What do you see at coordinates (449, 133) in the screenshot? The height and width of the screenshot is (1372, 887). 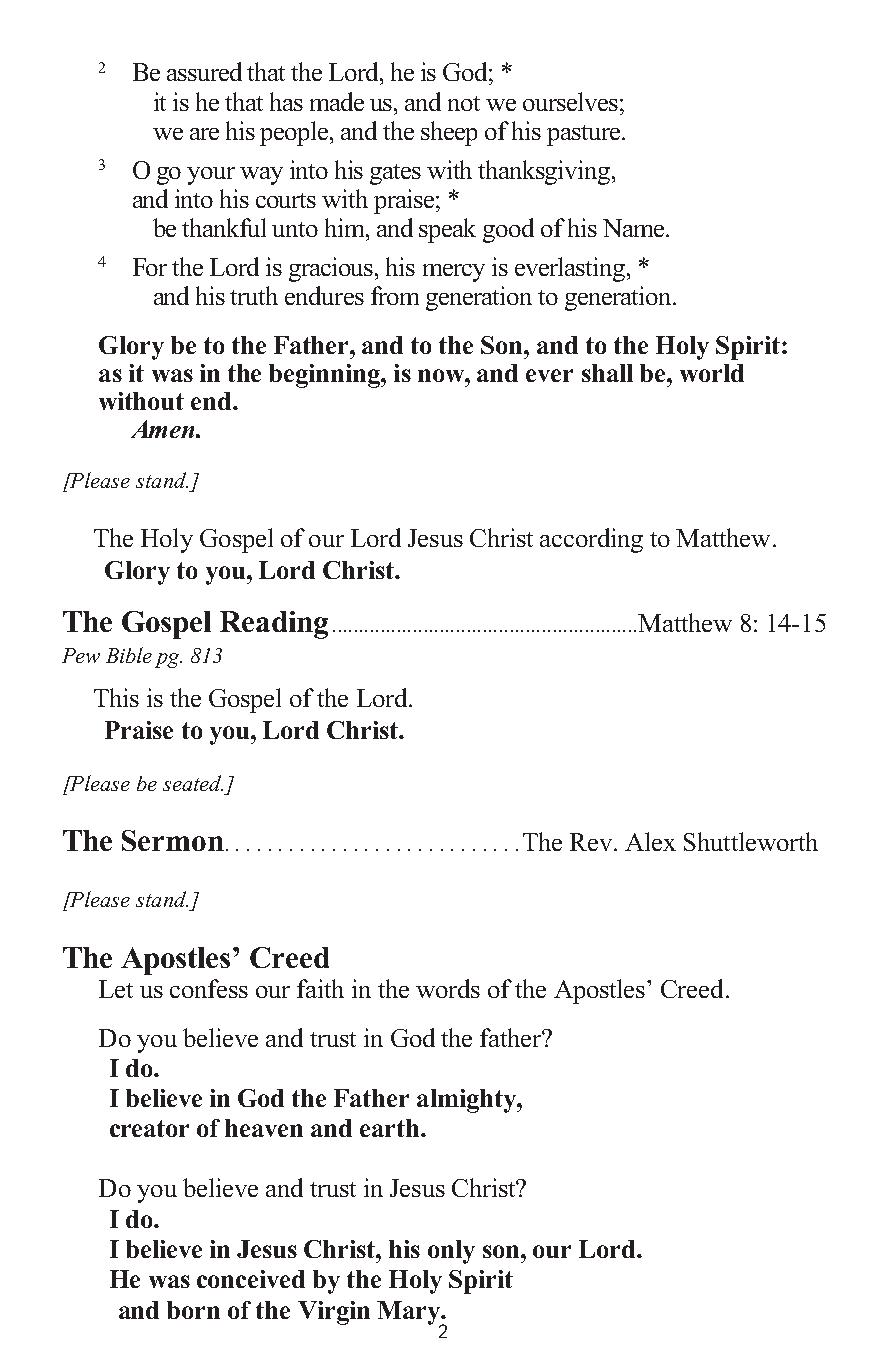 I see `sheep` at bounding box center [449, 133].
